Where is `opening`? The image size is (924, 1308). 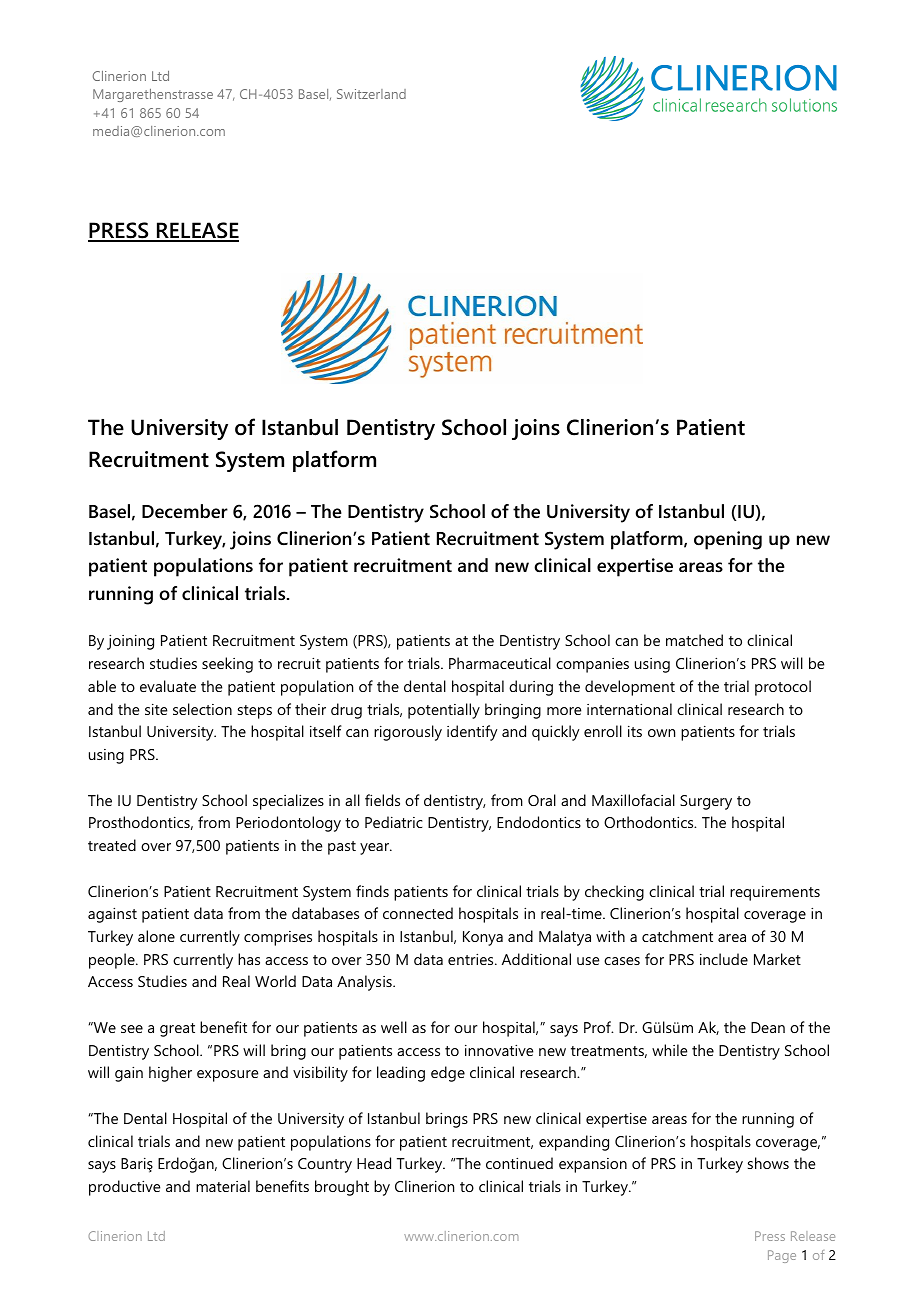 opening is located at coordinates (728, 540).
